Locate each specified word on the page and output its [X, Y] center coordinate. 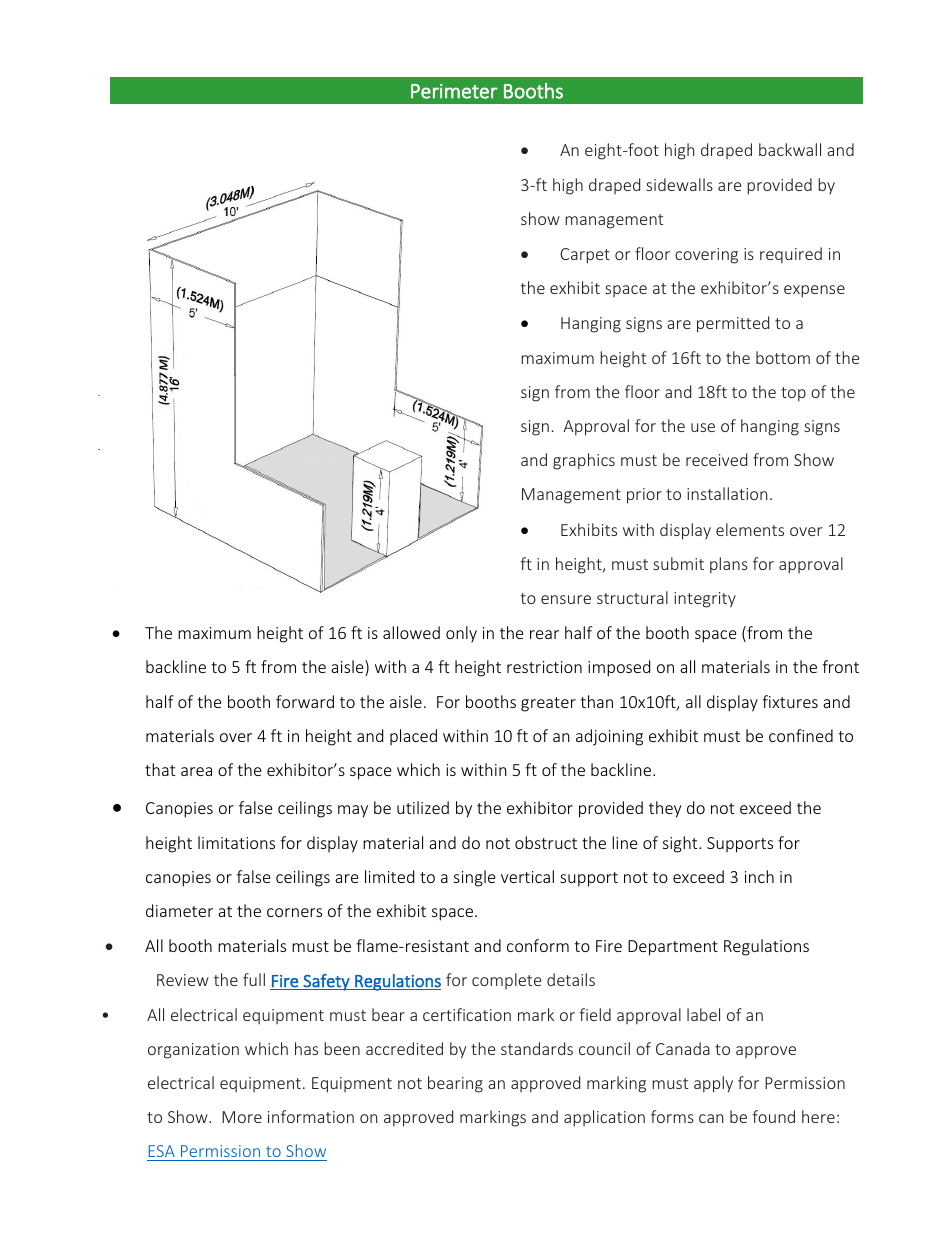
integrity [705, 600]
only [461, 634]
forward [305, 701]
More [242, 1117]
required [791, 255]
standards [537, 1048]
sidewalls [679, 184]
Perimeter [454, 91]
